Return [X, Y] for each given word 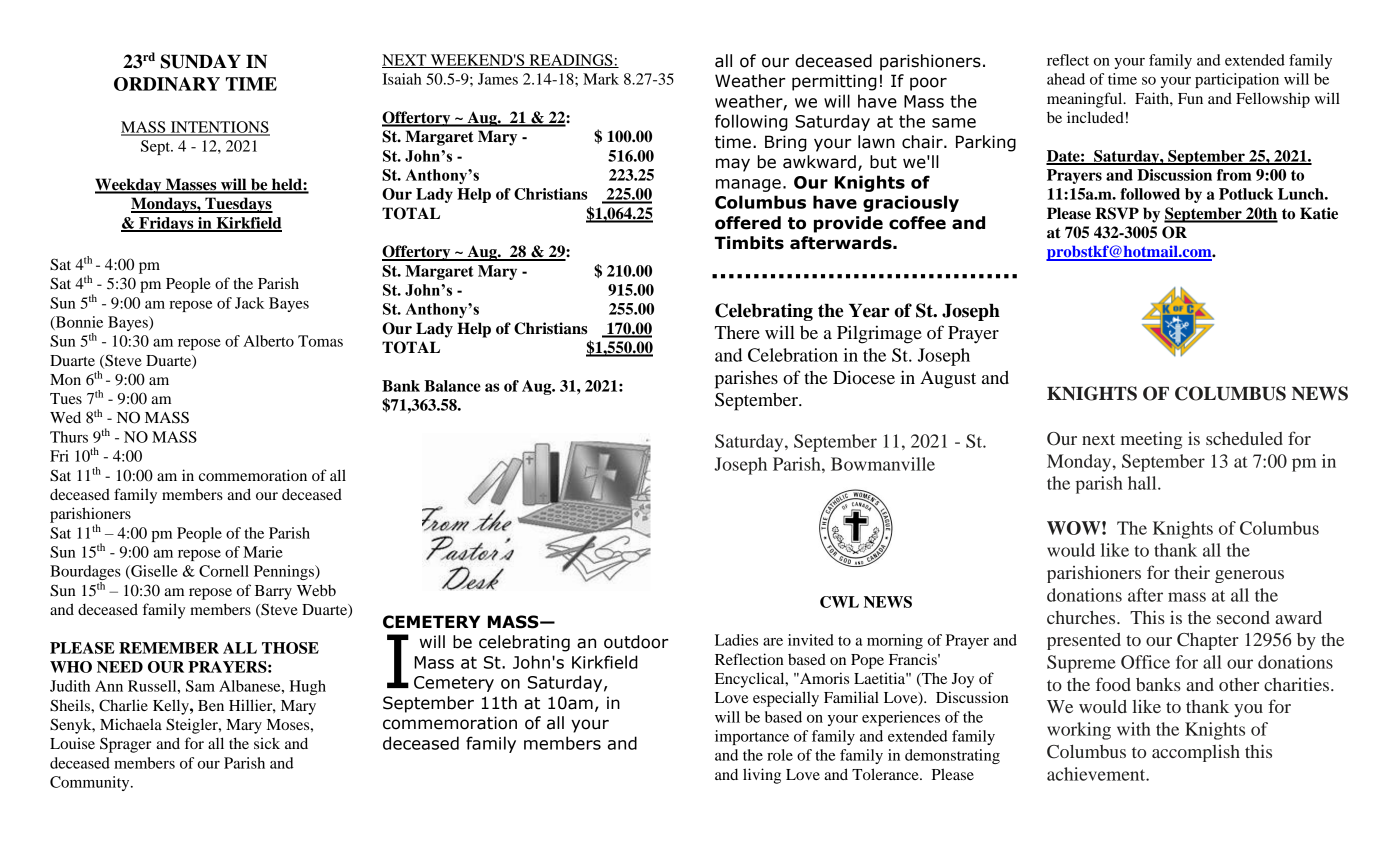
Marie [263, 552]
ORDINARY [167, 84]
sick [267, 743]
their [1192, 572]
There [737, 332]
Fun [1190, 98]
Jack [249, 303]
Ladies [736, 640]
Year [869, 310]
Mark [601, 79]
